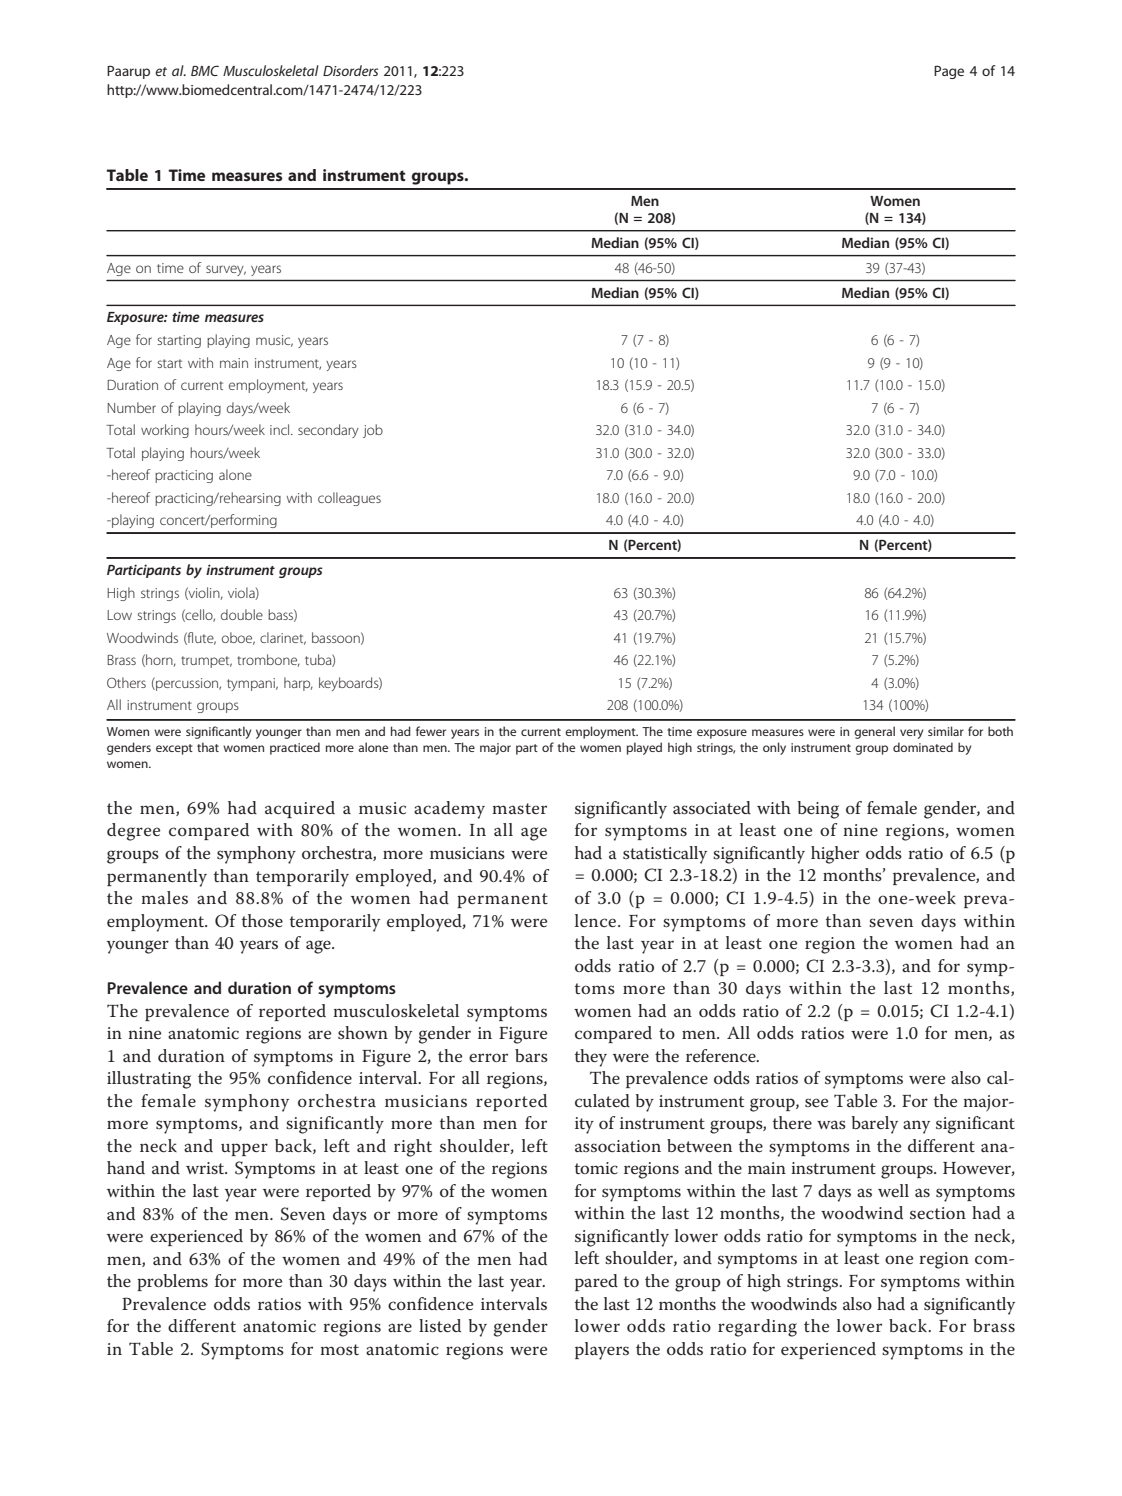 The image size is (1122, 1496). I want to click on acquired, so click(300, 809).
